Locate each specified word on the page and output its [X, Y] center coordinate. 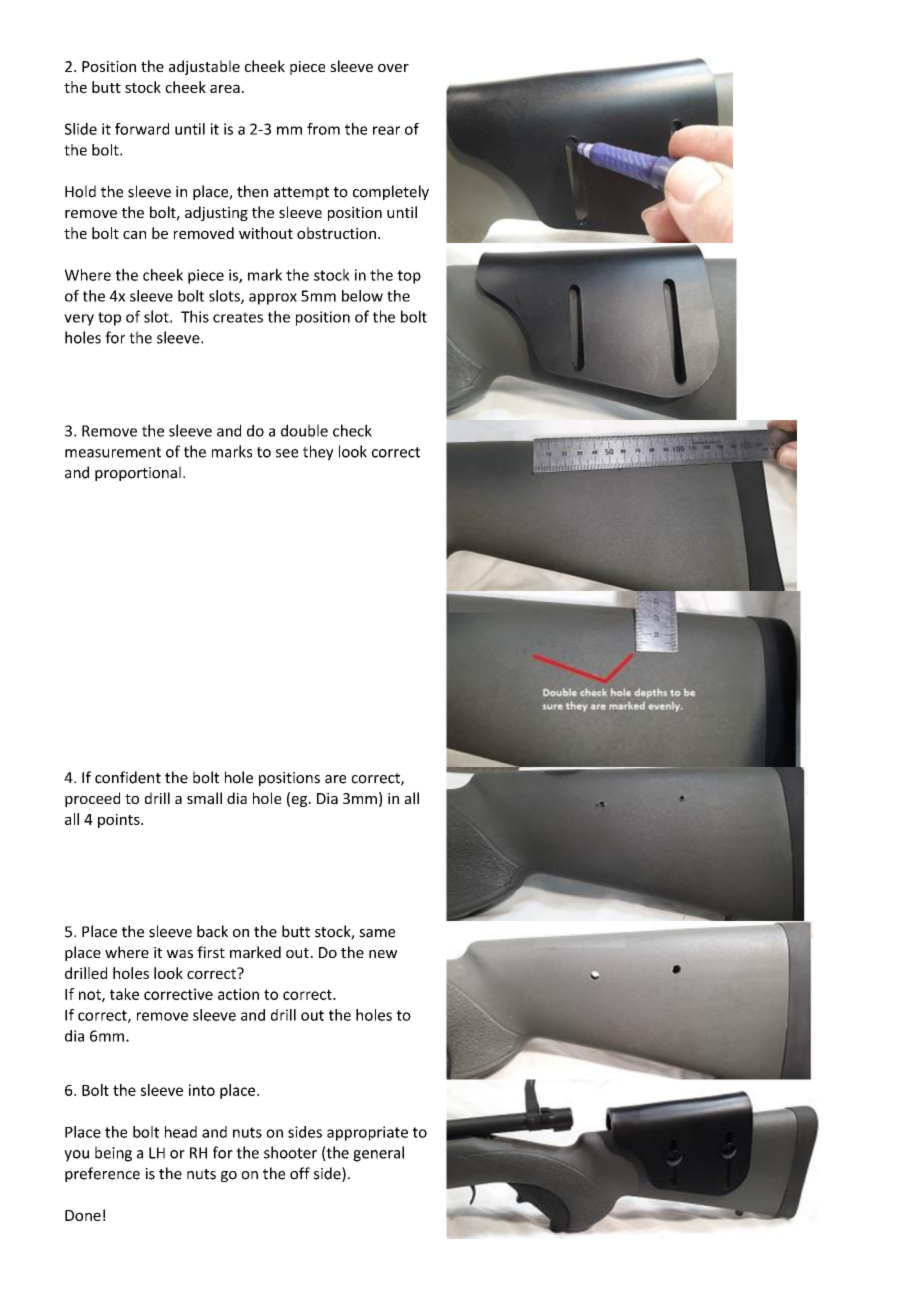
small [204, 798]
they [318, 453]
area [225, 88]
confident [128, 777]
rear [386, 130]
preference [102, 1174]
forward [142, 129]
